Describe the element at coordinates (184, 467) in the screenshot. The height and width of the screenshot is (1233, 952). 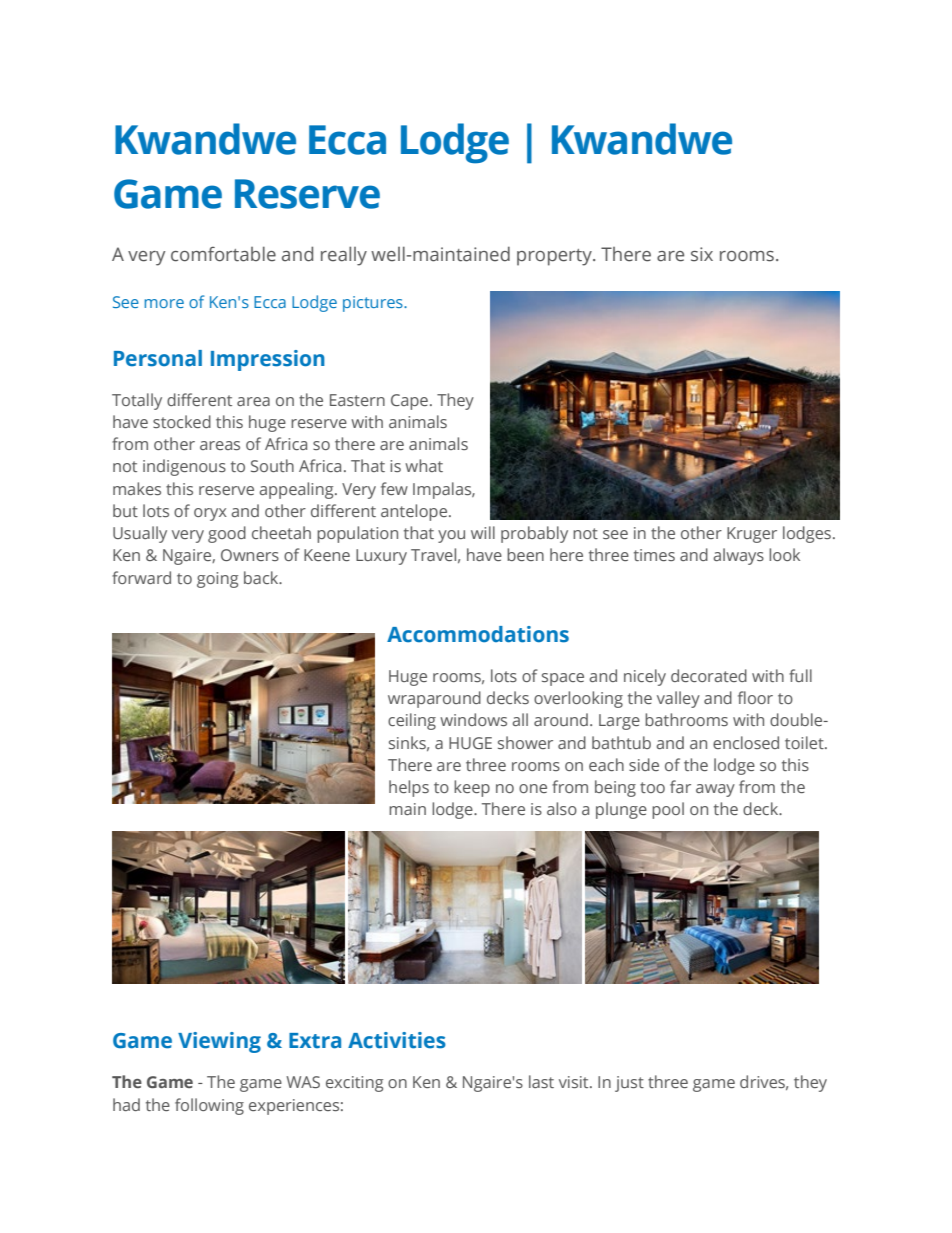
I see `indigenous` at that location.
